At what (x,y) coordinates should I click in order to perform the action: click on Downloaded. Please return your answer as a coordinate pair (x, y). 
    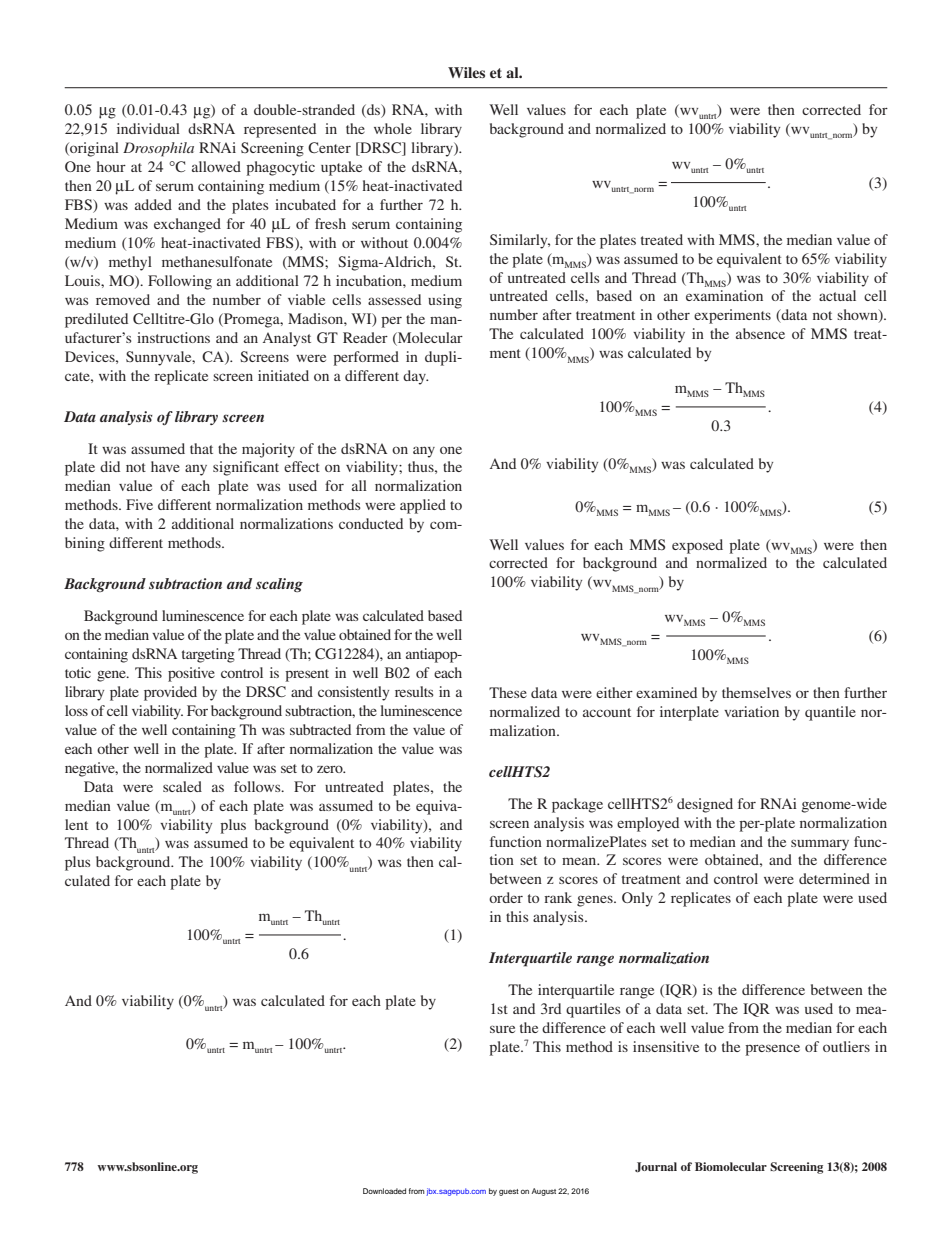
    Looking at the image, I should click on (384, 1191).
